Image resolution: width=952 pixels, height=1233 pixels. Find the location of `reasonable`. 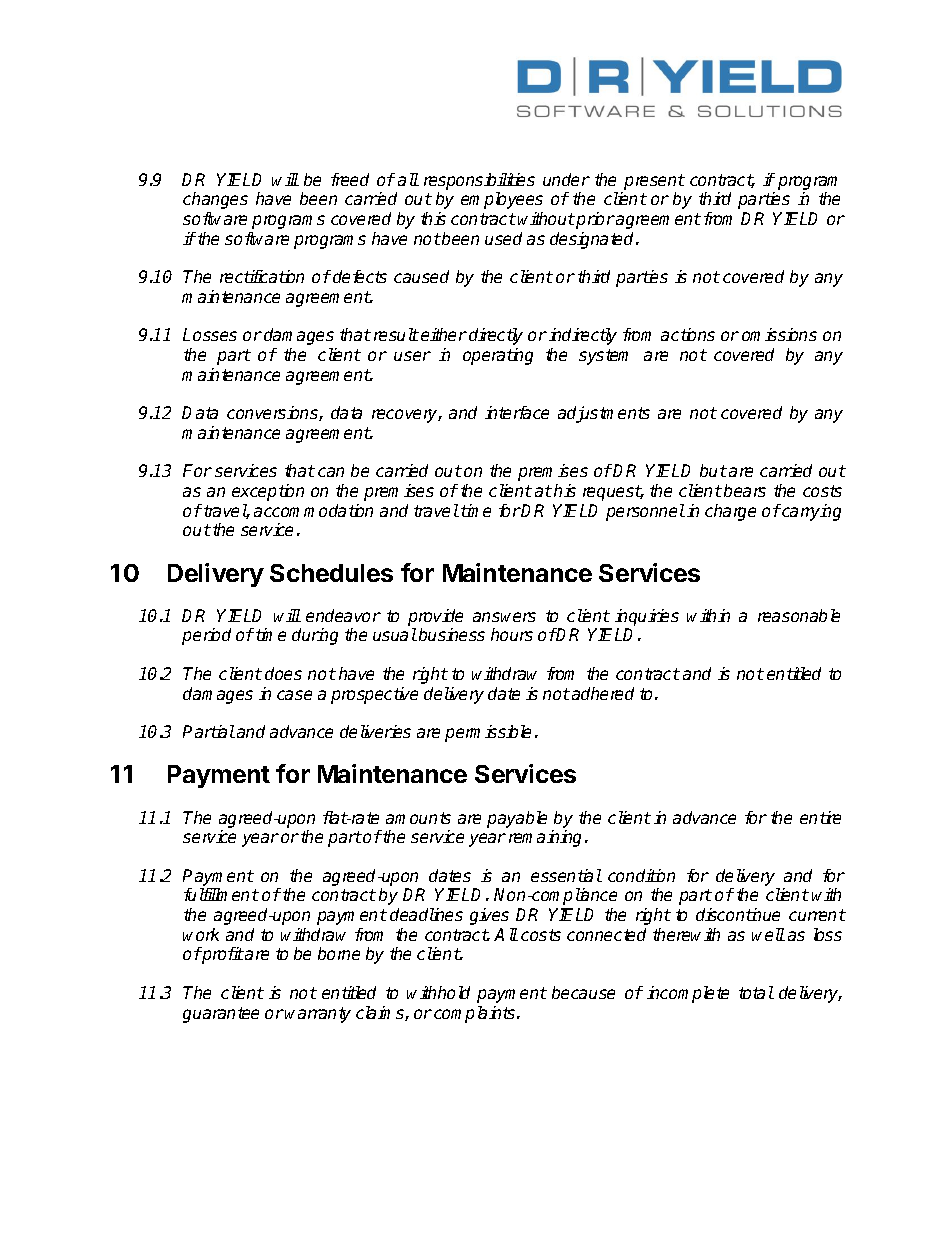

reasonable is located at coordinates (799, 615).
